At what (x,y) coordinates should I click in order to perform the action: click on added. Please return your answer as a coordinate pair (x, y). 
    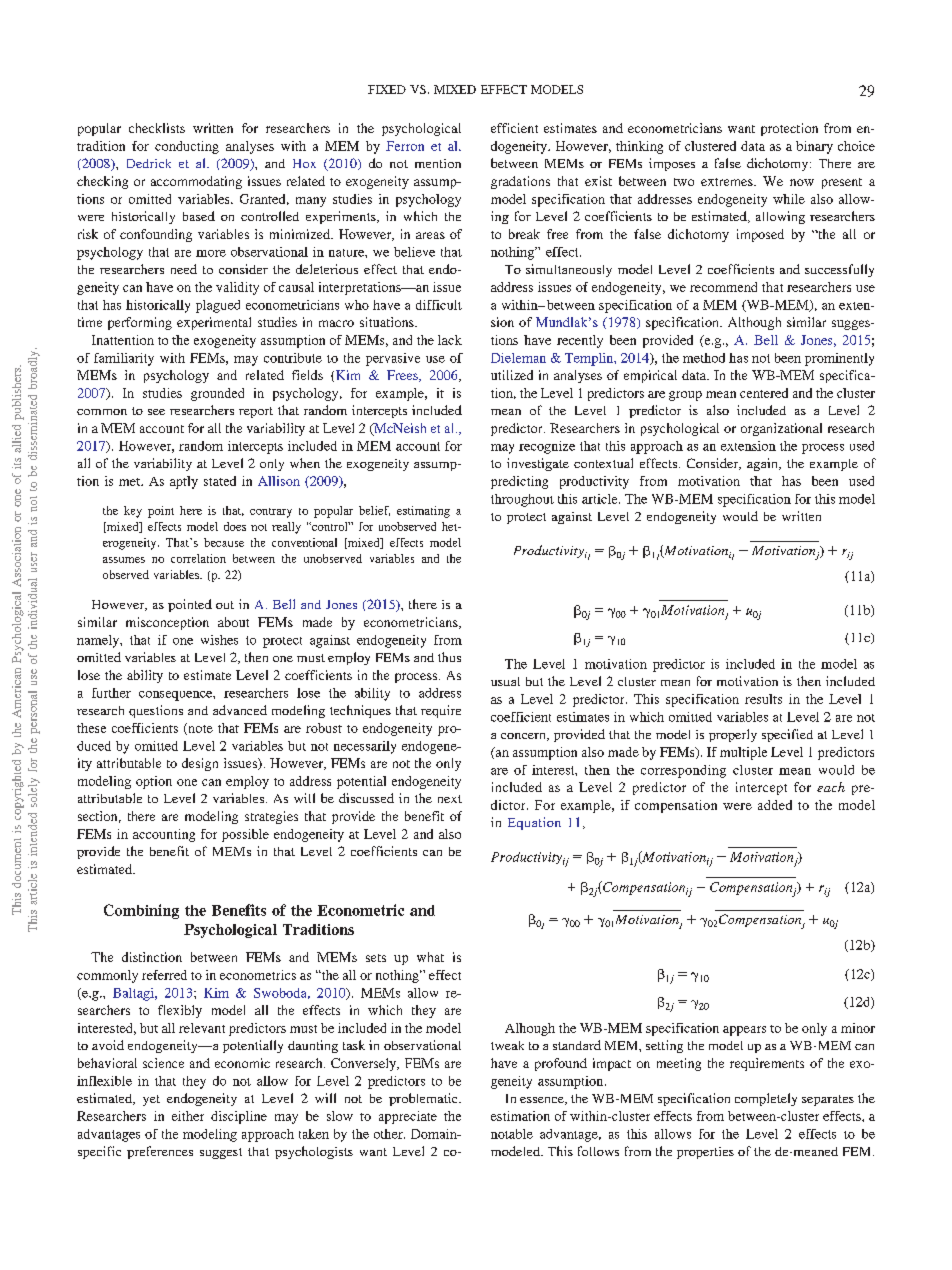
    Looking at the image, I should click on (775, 805).
